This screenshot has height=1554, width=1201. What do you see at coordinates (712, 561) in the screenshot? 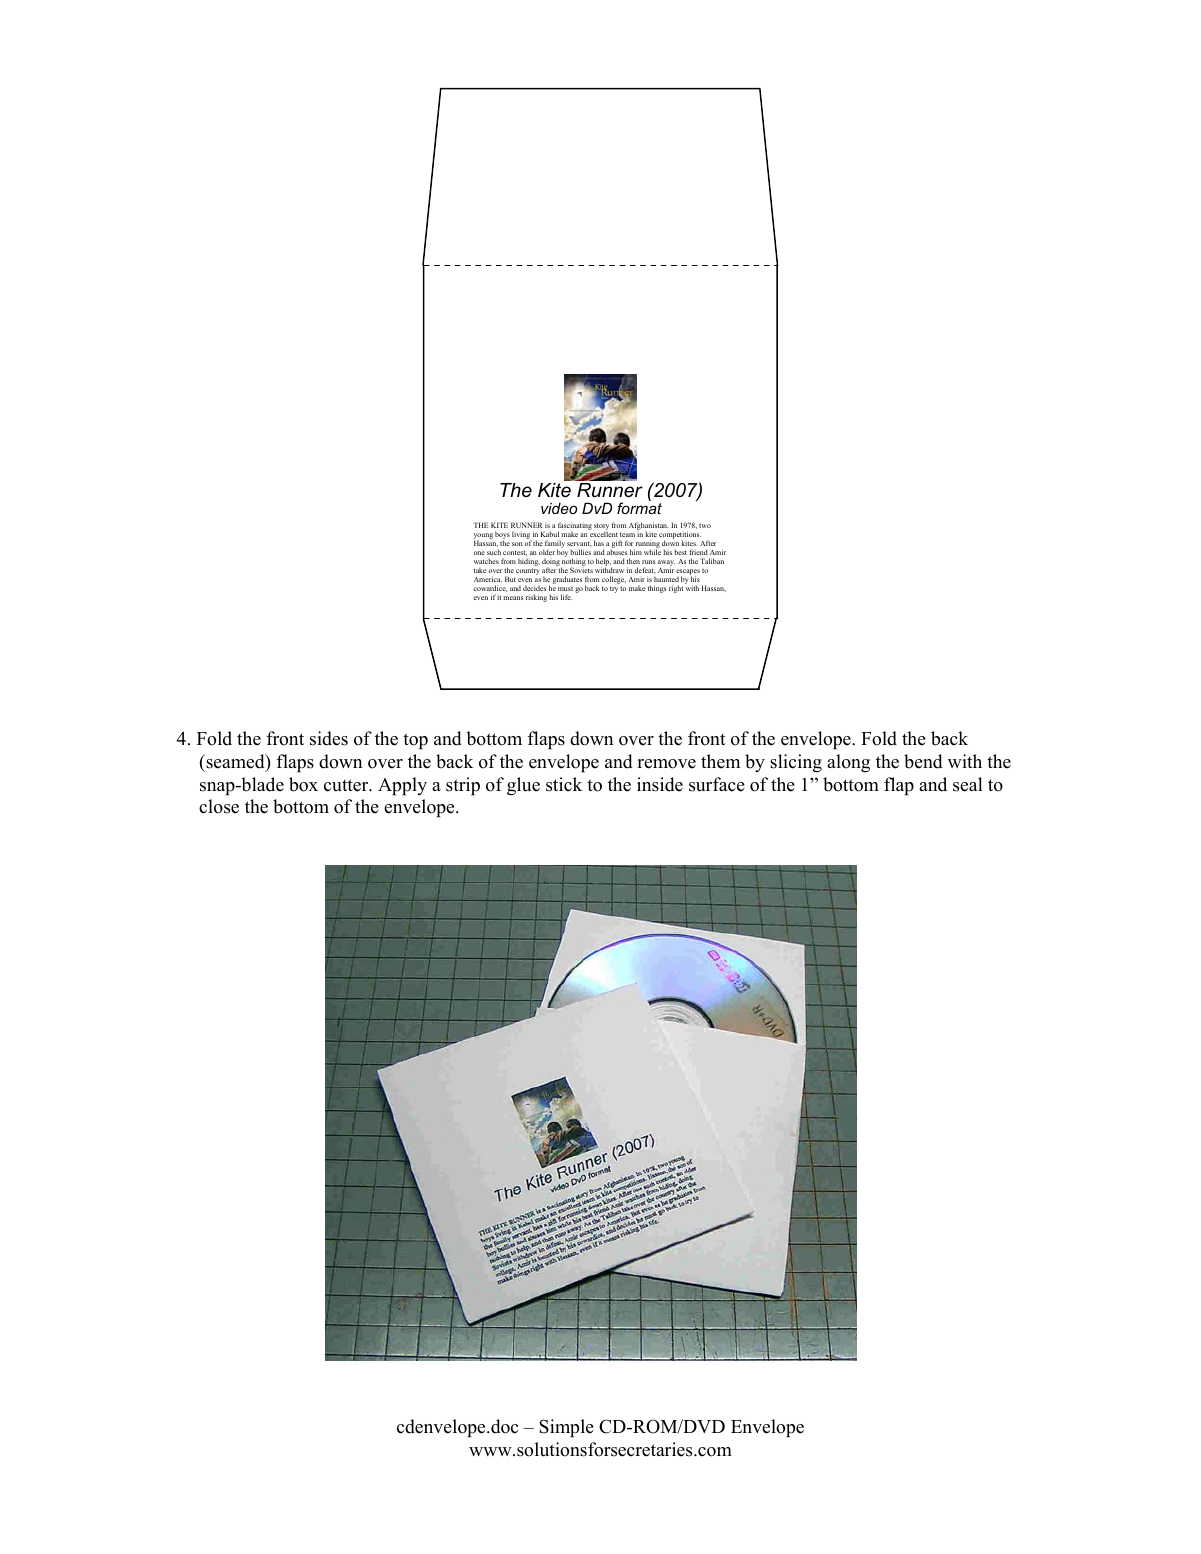
I see `Taliban` at bounding box center [712, 561].
